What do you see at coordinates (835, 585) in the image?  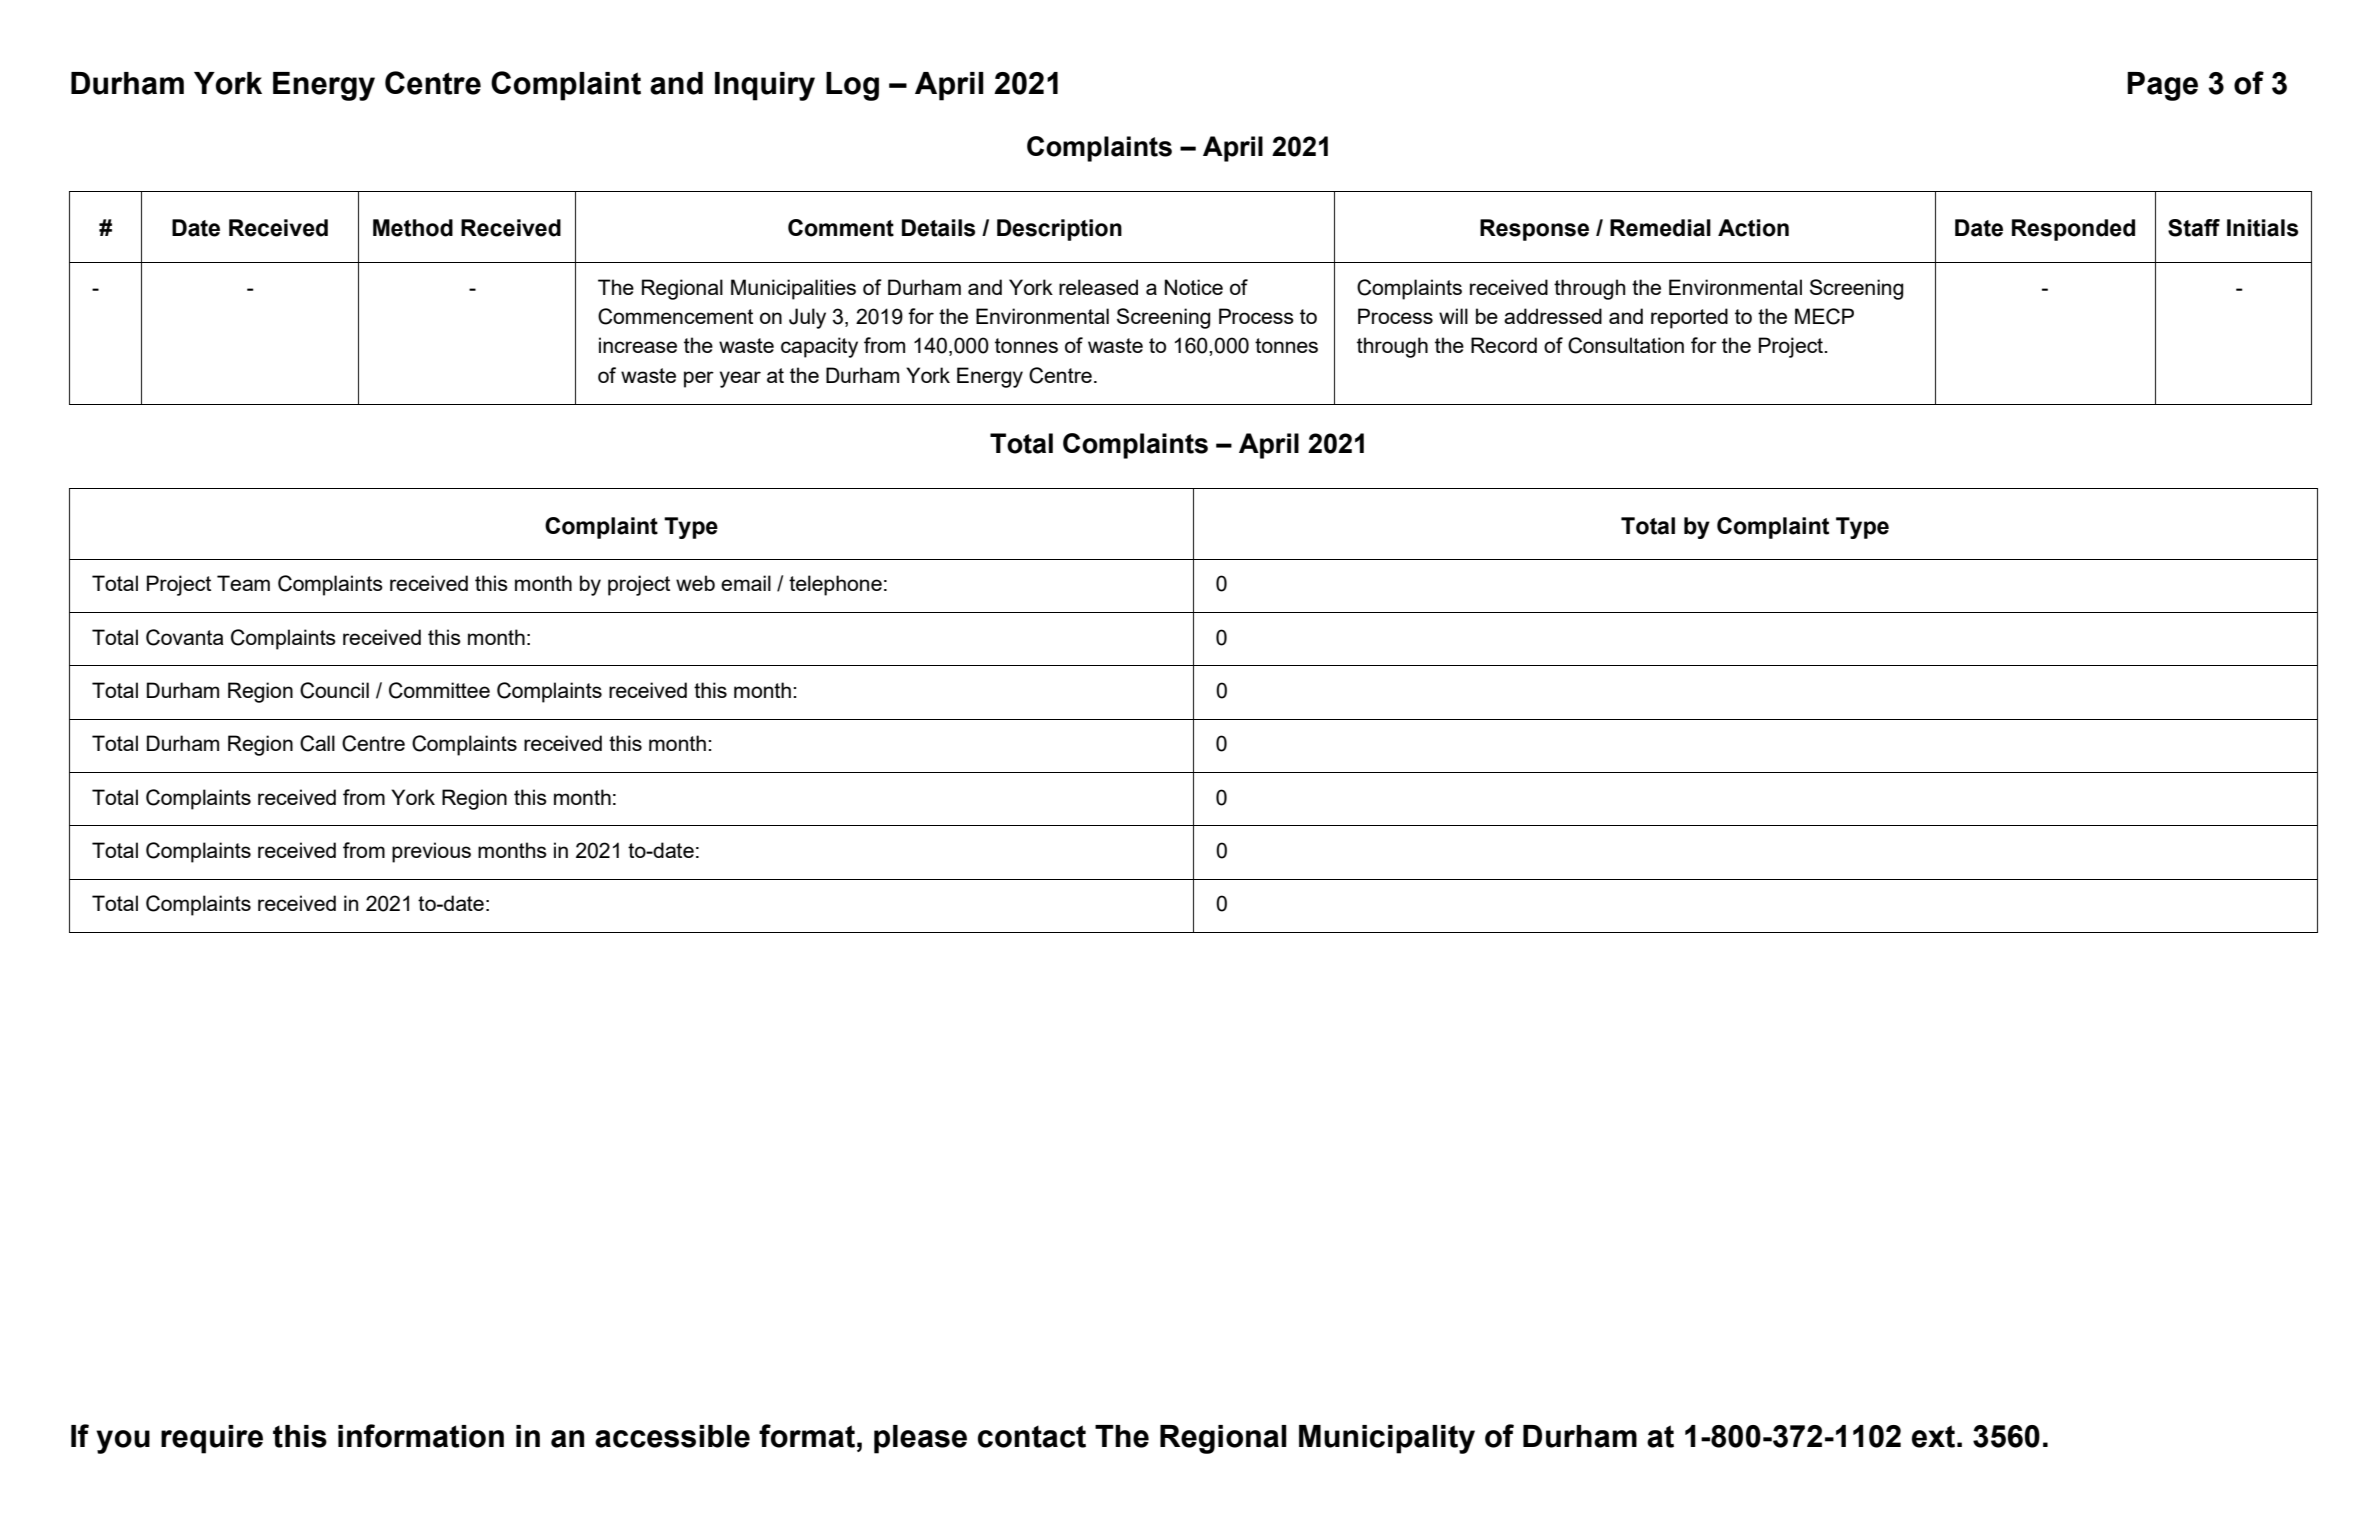 I see `telephone` at bounding box center [835, 585].
